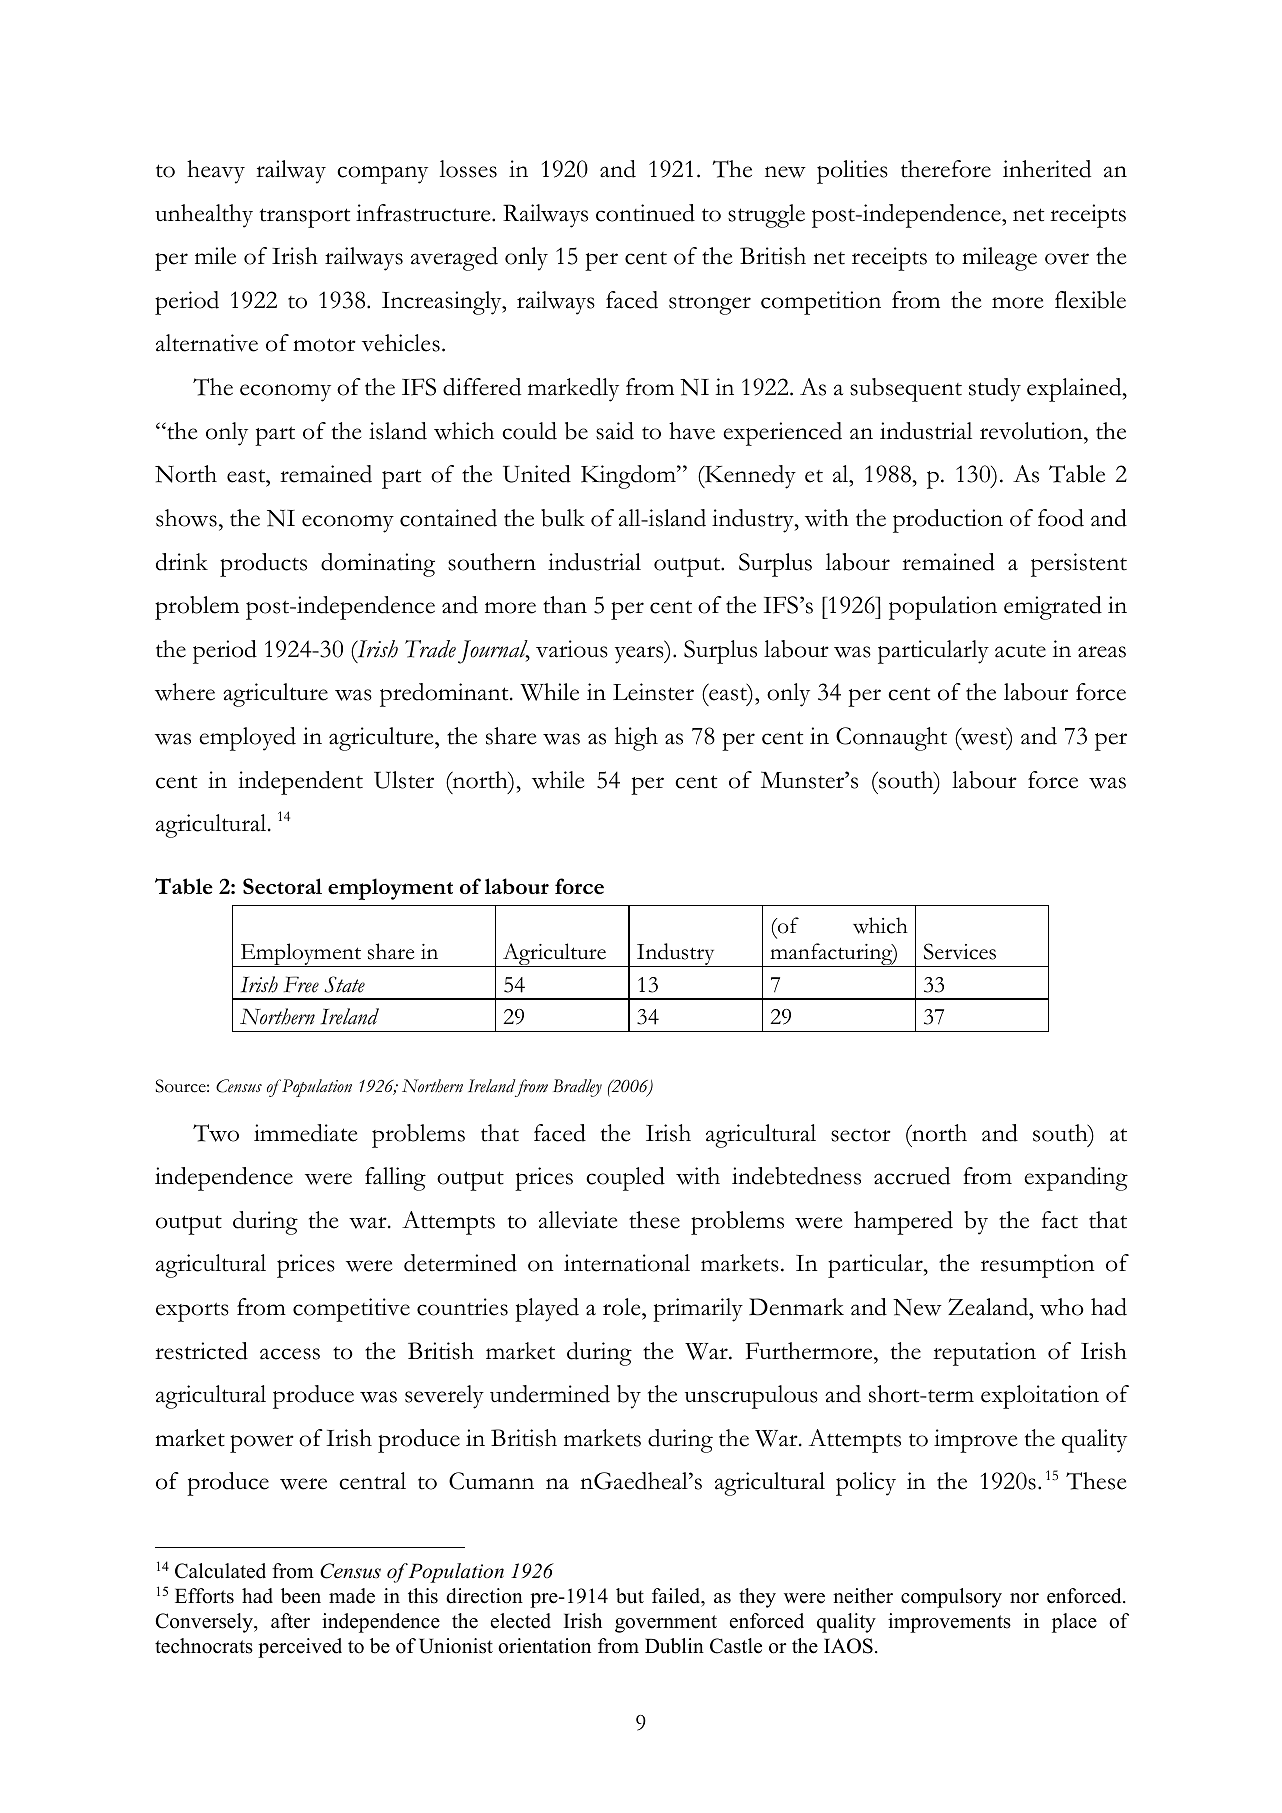 The width and height of the screenshot is (1282, 1813). Describe the element at coordinates (989, 1307) in the screenshot. I see `Zealand` at that location.
